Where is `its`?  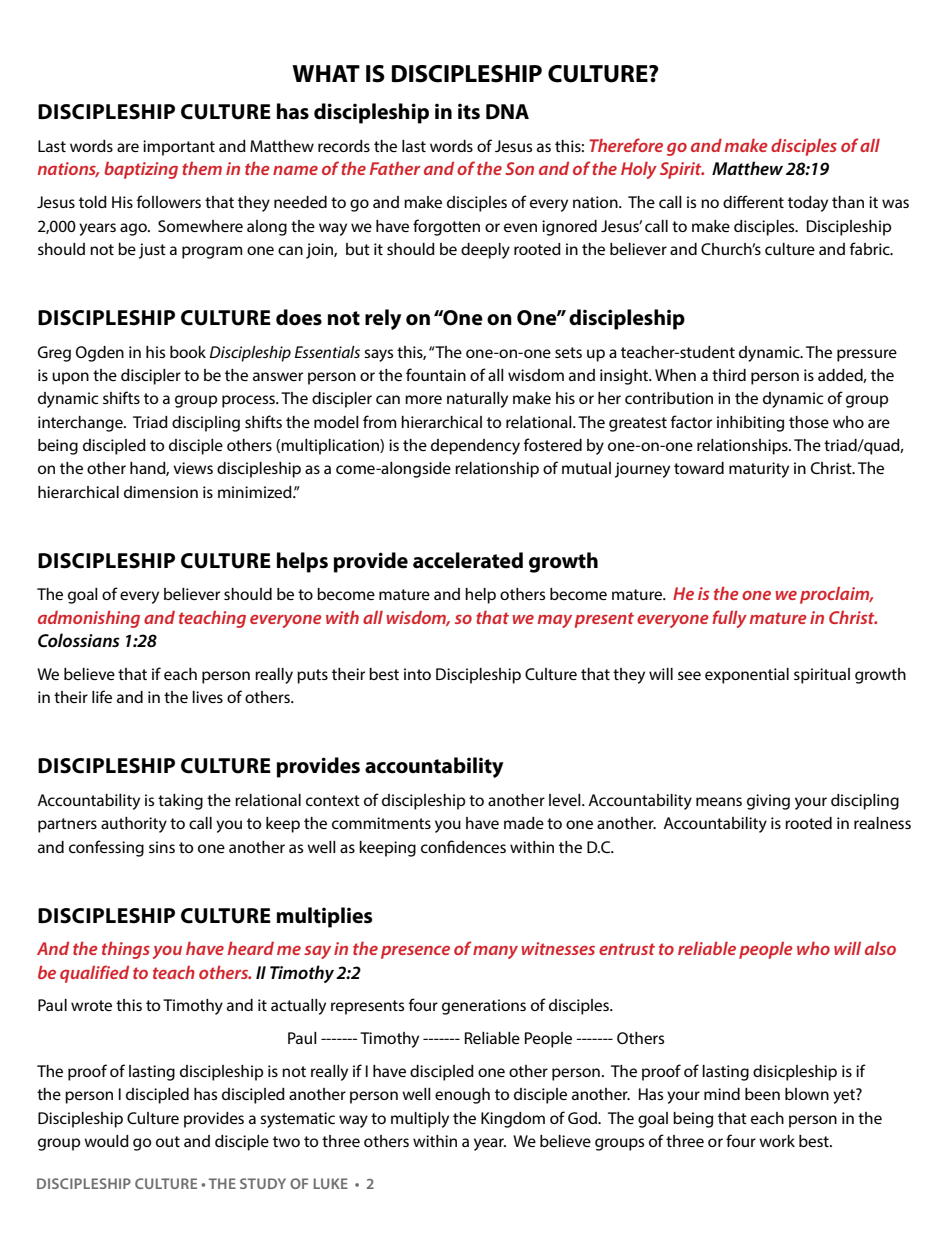 its is located at coordinates (469, 111).
